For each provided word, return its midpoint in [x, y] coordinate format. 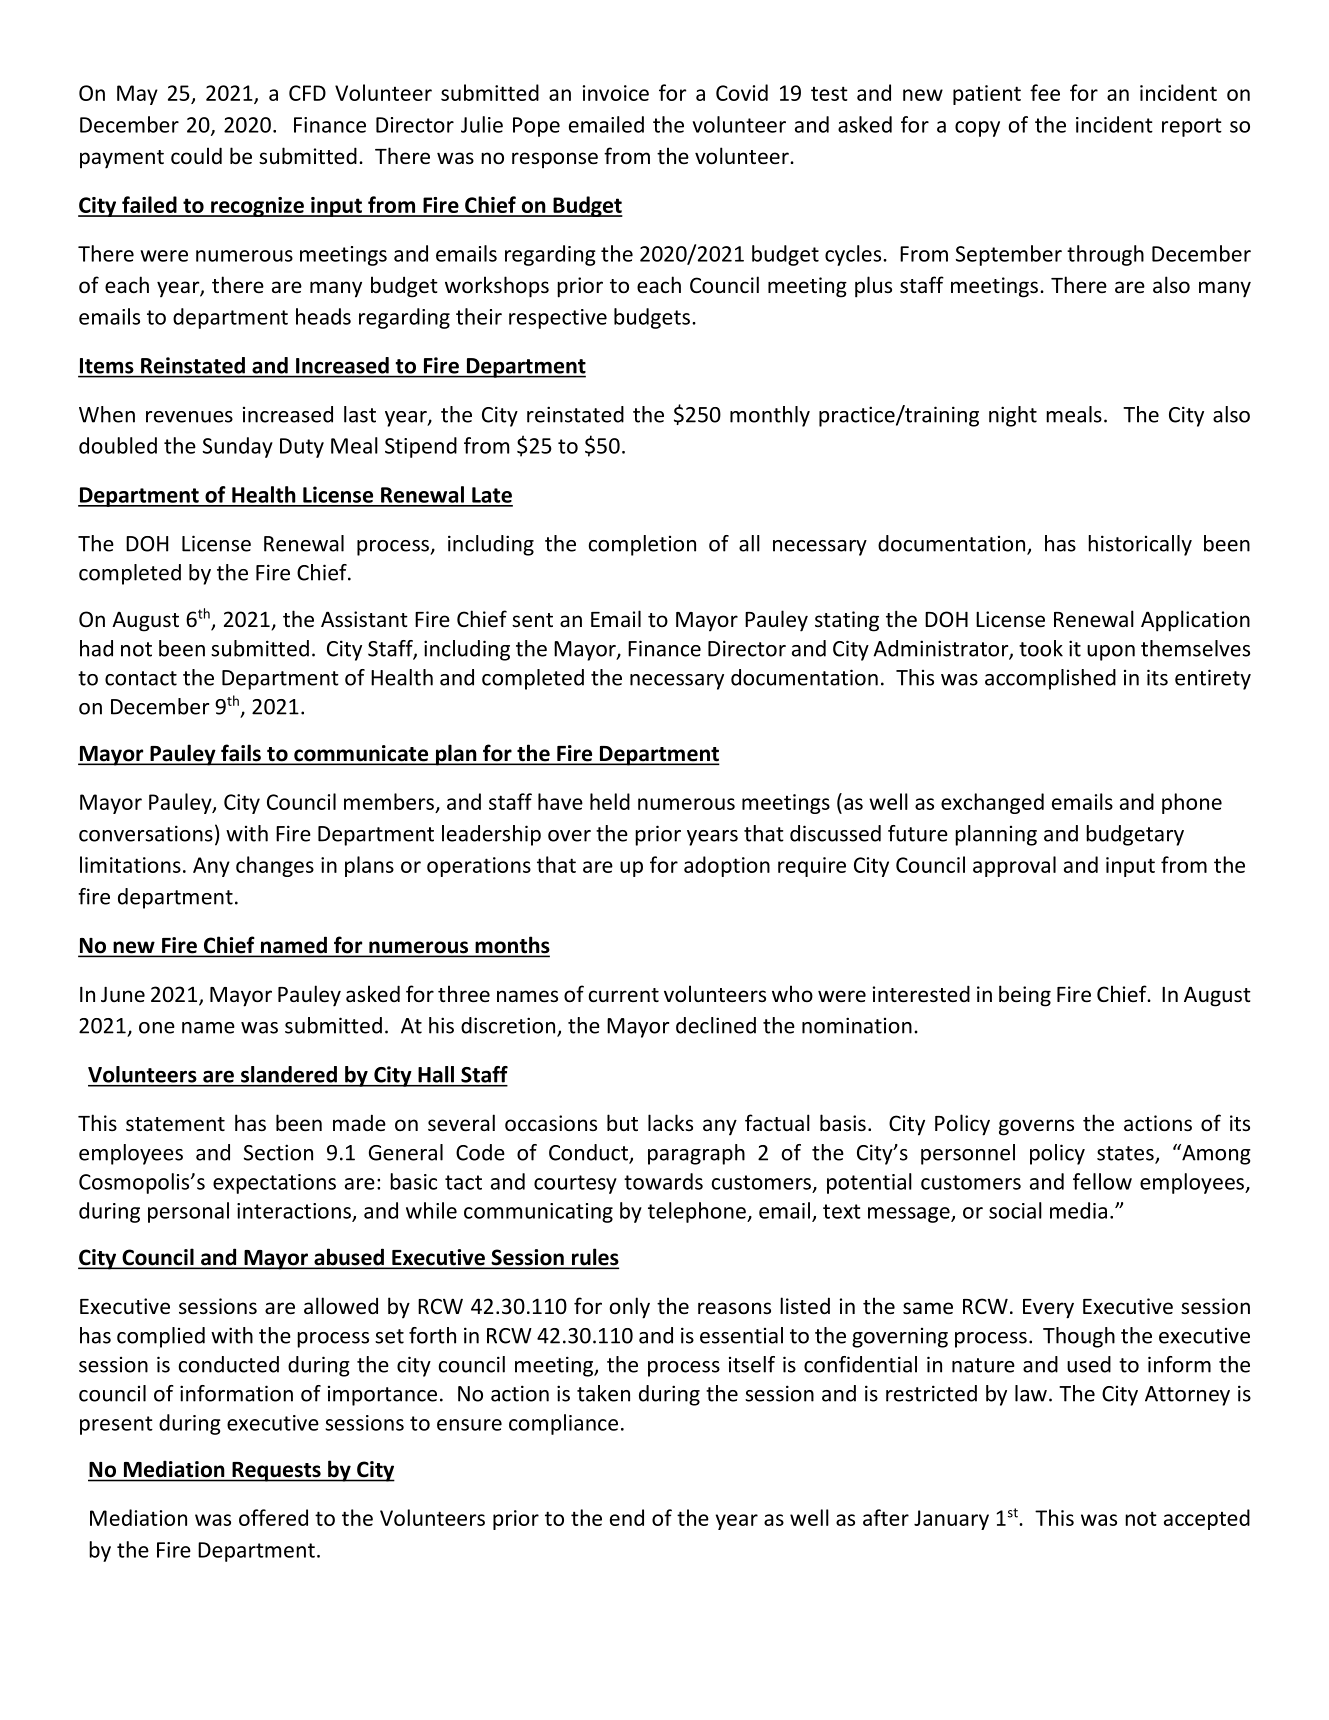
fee [1045, 92]
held [610, 801]
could [196, 155]
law [1031, 1393]
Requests [276, 1472]
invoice [616, 93]
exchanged [992, 803]
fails [241, 754]
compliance [563, 1424]
